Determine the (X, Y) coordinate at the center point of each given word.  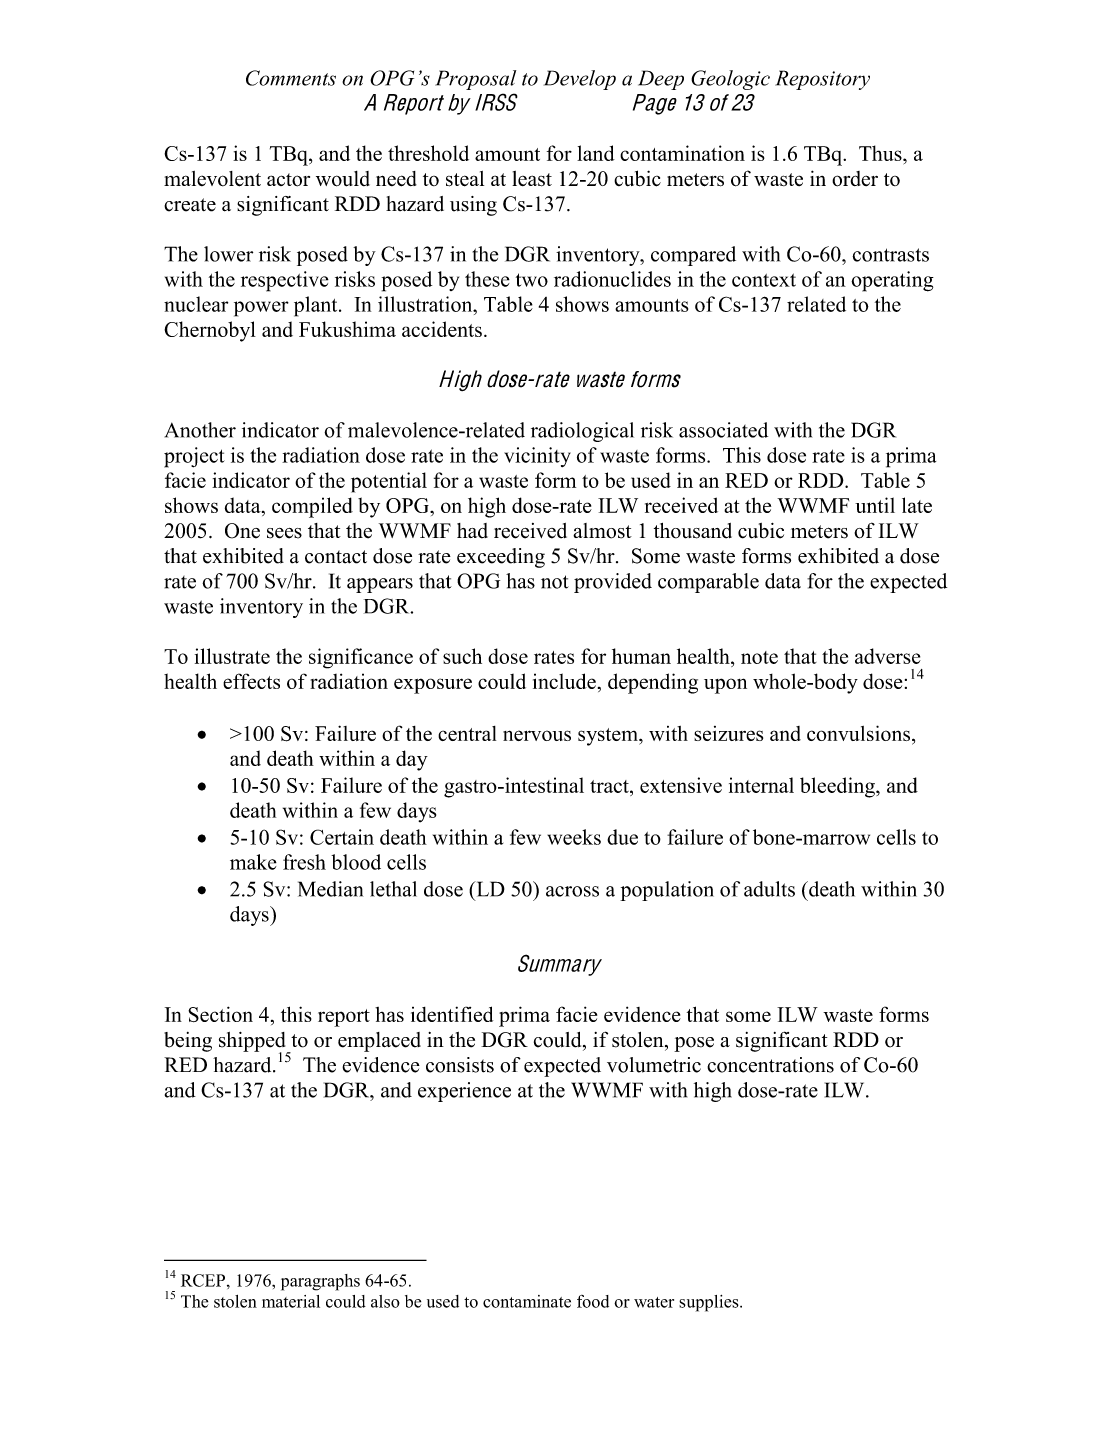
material (291, 1301)
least (532, 179)
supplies (710, 1303)
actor (288, 180)
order (855, 179)
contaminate (527, 1301)
